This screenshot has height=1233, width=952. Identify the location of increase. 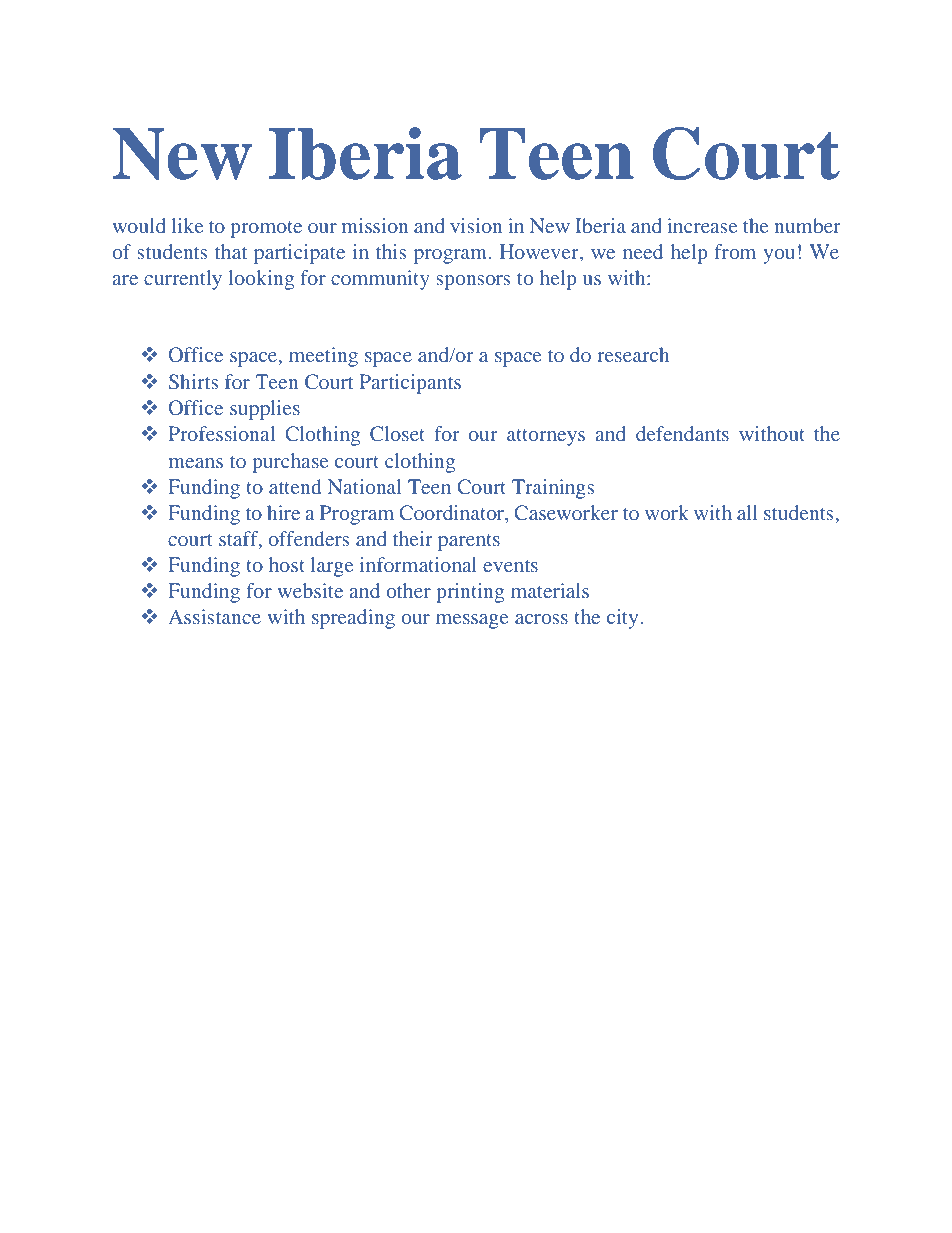
(702, 225).
